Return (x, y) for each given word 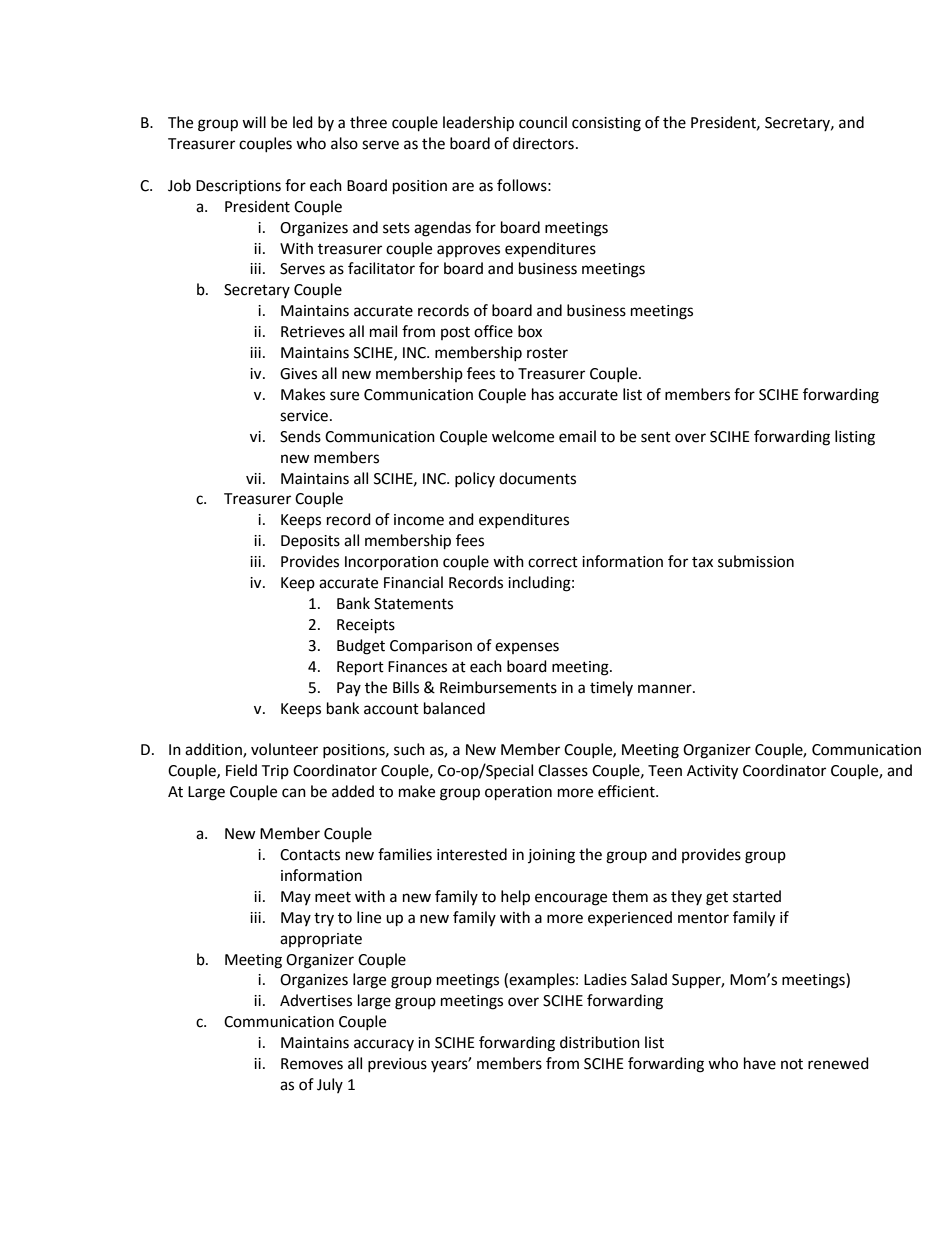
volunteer (284, 749)
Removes (312, 1064)
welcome (523, 436)
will (254, 122)
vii (253, 478)
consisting (606, 124)
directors (543, 143)
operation (518, 793)
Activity (712, 772)
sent (656, 437)
